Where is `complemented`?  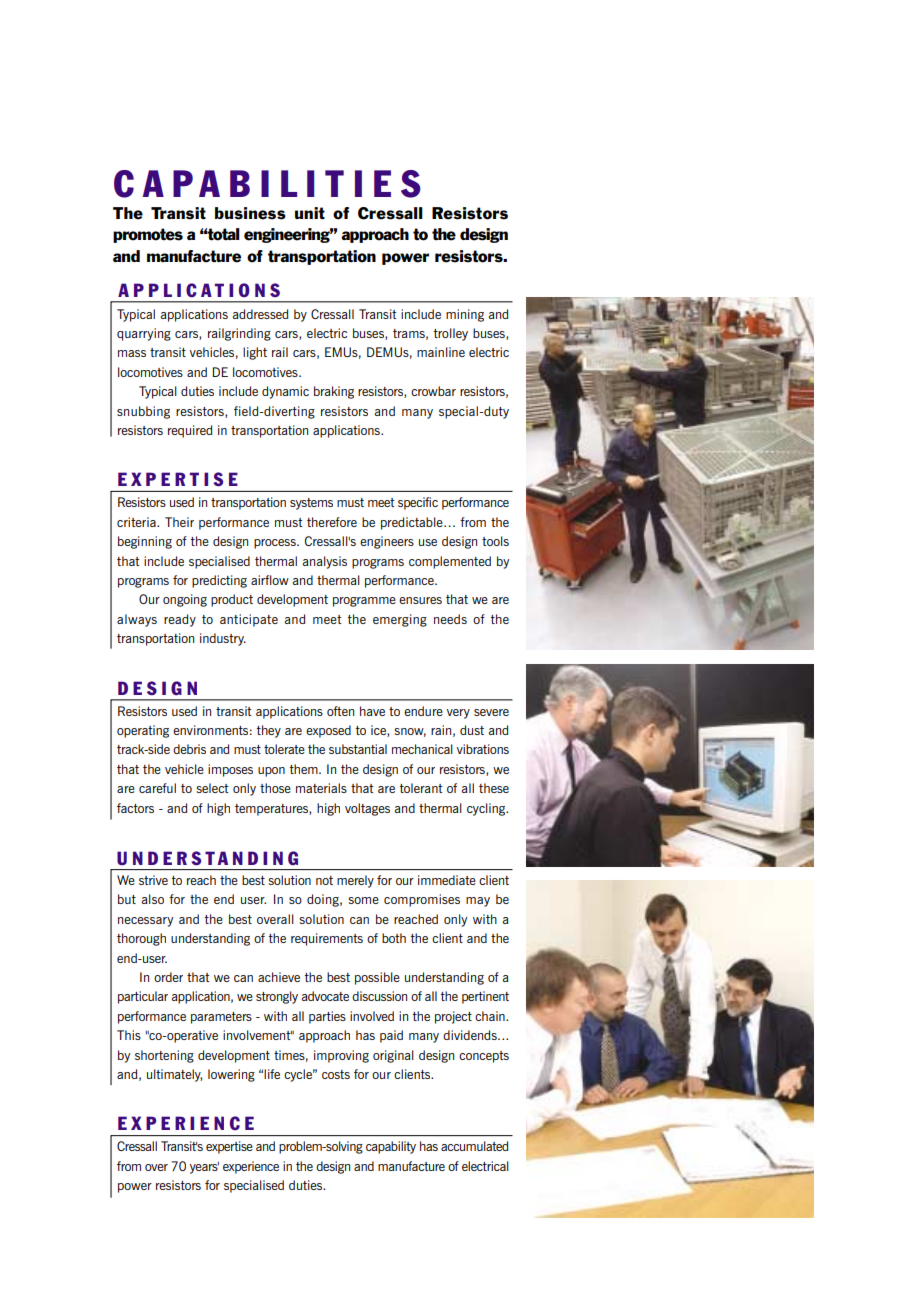 complemented is located at coordinates (450, 562).
